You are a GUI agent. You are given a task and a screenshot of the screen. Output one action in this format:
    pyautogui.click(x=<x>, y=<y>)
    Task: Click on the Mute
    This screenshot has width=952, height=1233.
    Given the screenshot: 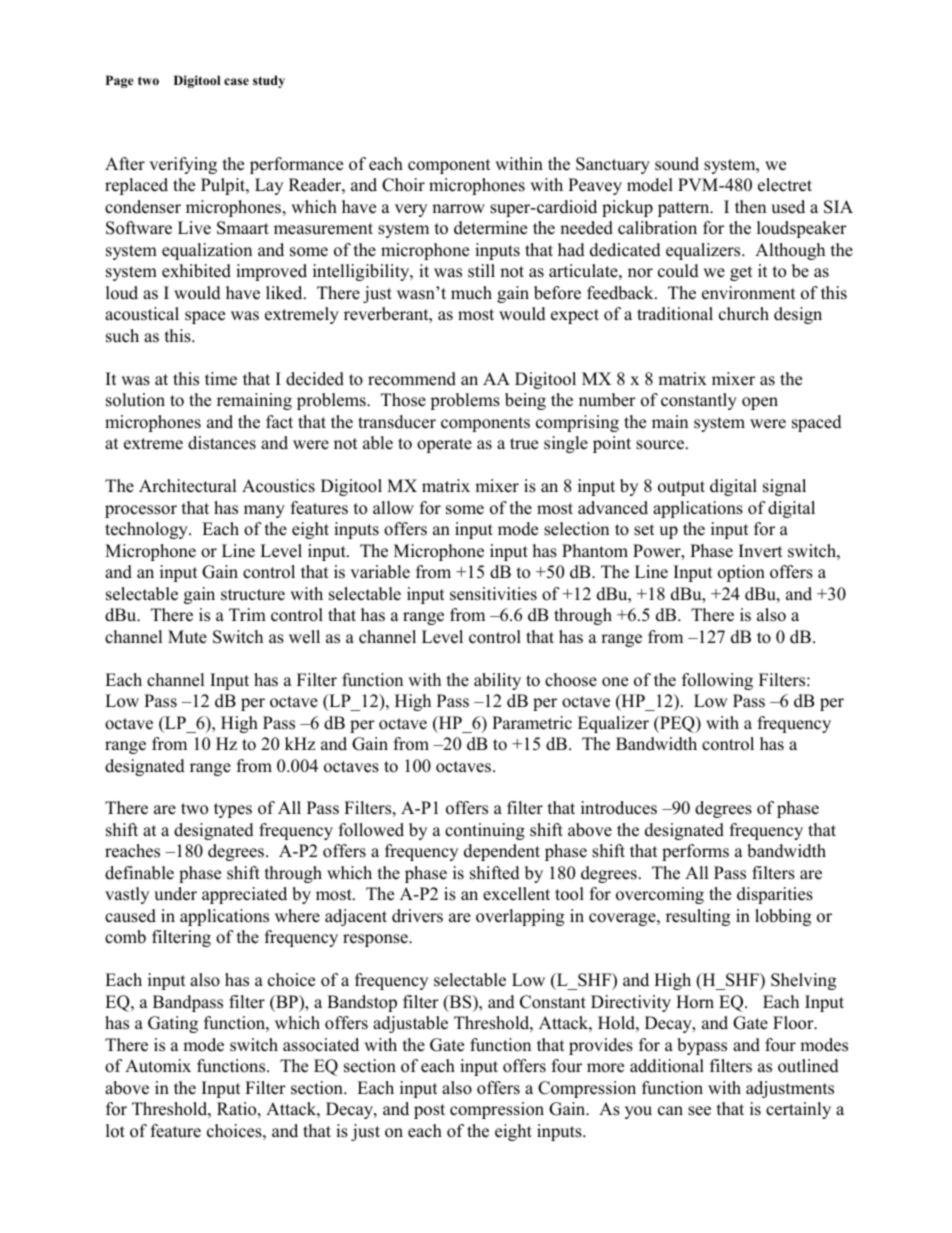 What is the action you would take?
    pyautogui.click(x=187, y=637)
